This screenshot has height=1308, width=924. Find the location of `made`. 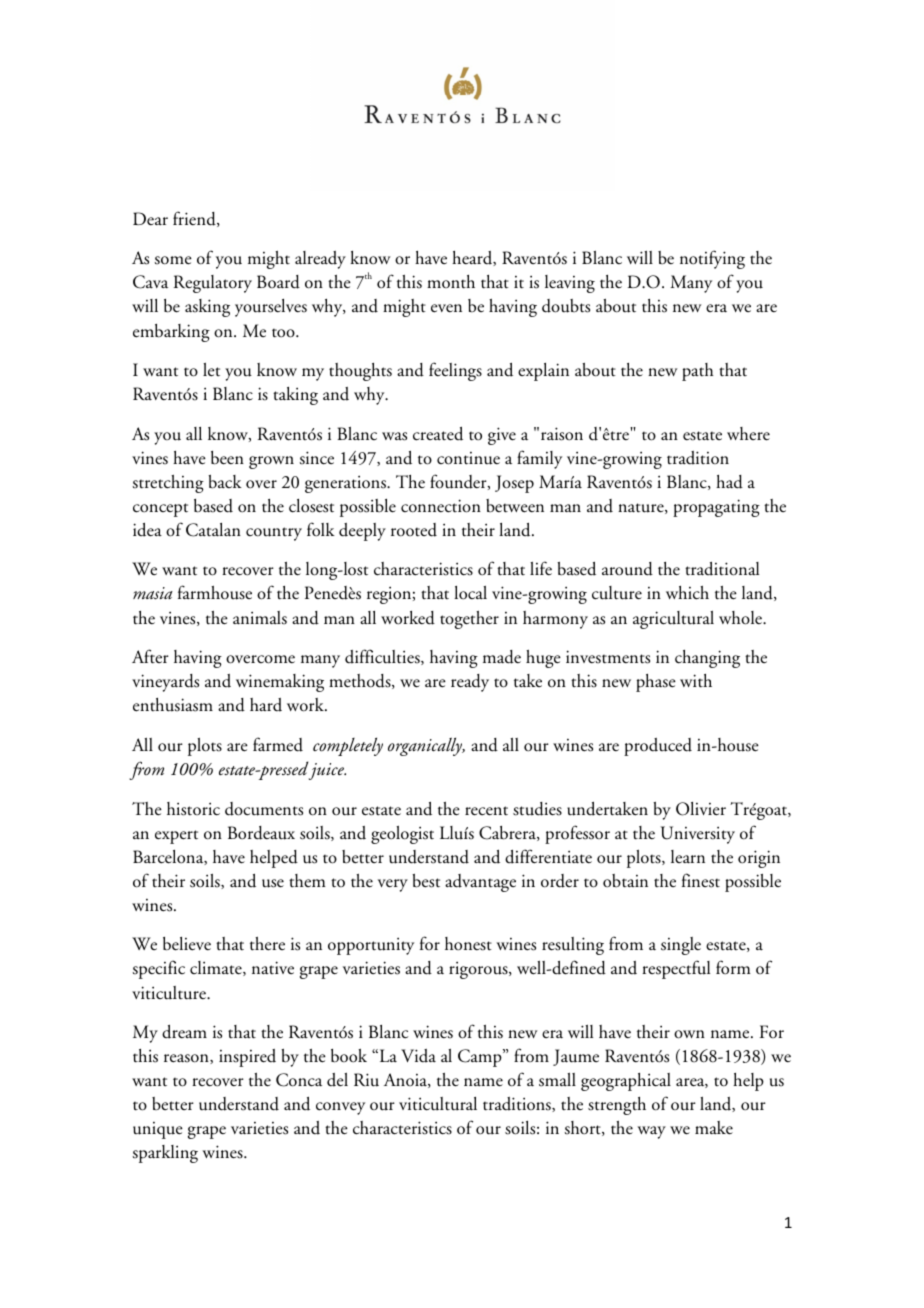

made is located at coordinates (502, 657).
